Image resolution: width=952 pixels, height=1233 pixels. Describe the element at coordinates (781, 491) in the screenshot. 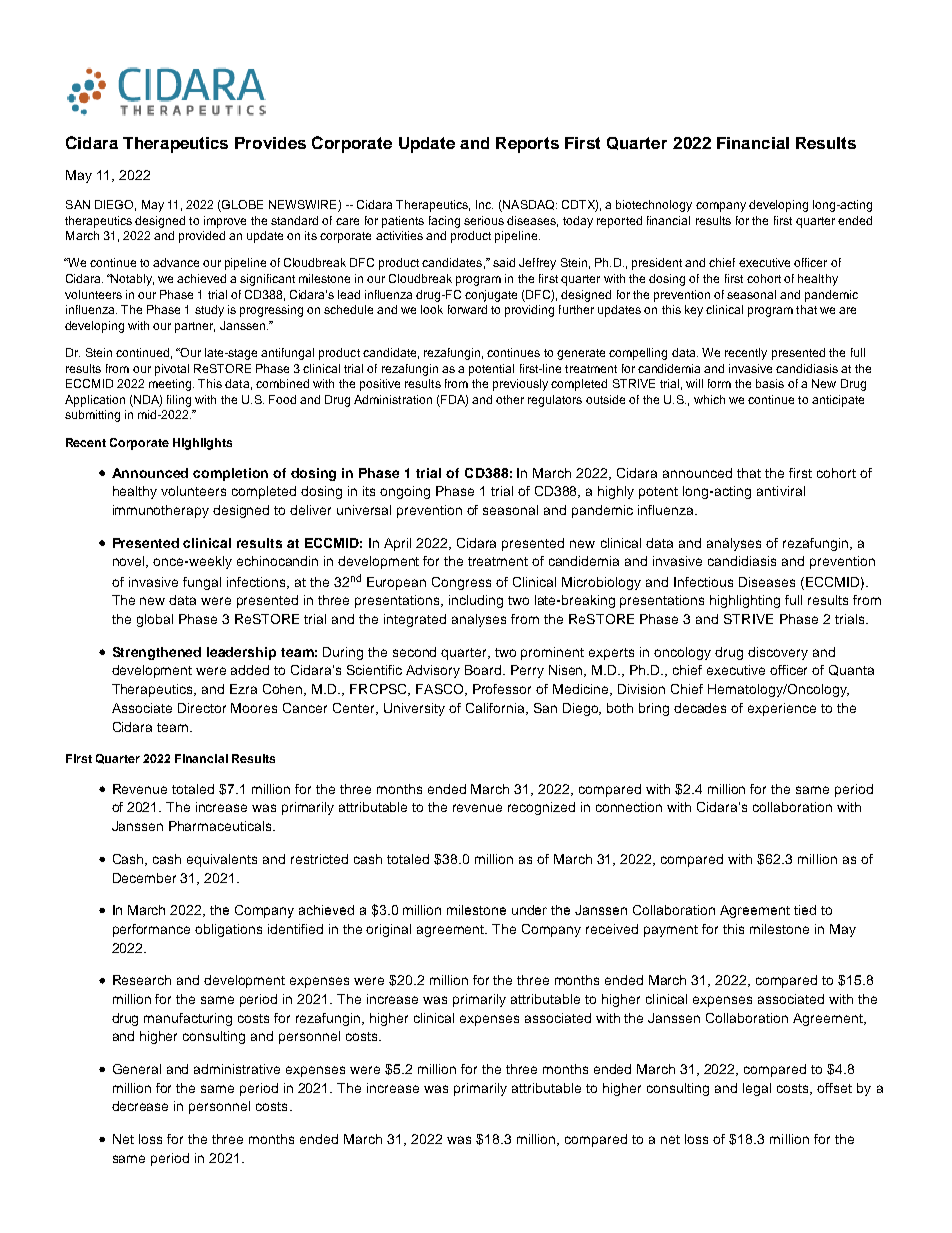

I see `antiviral` at that location.
